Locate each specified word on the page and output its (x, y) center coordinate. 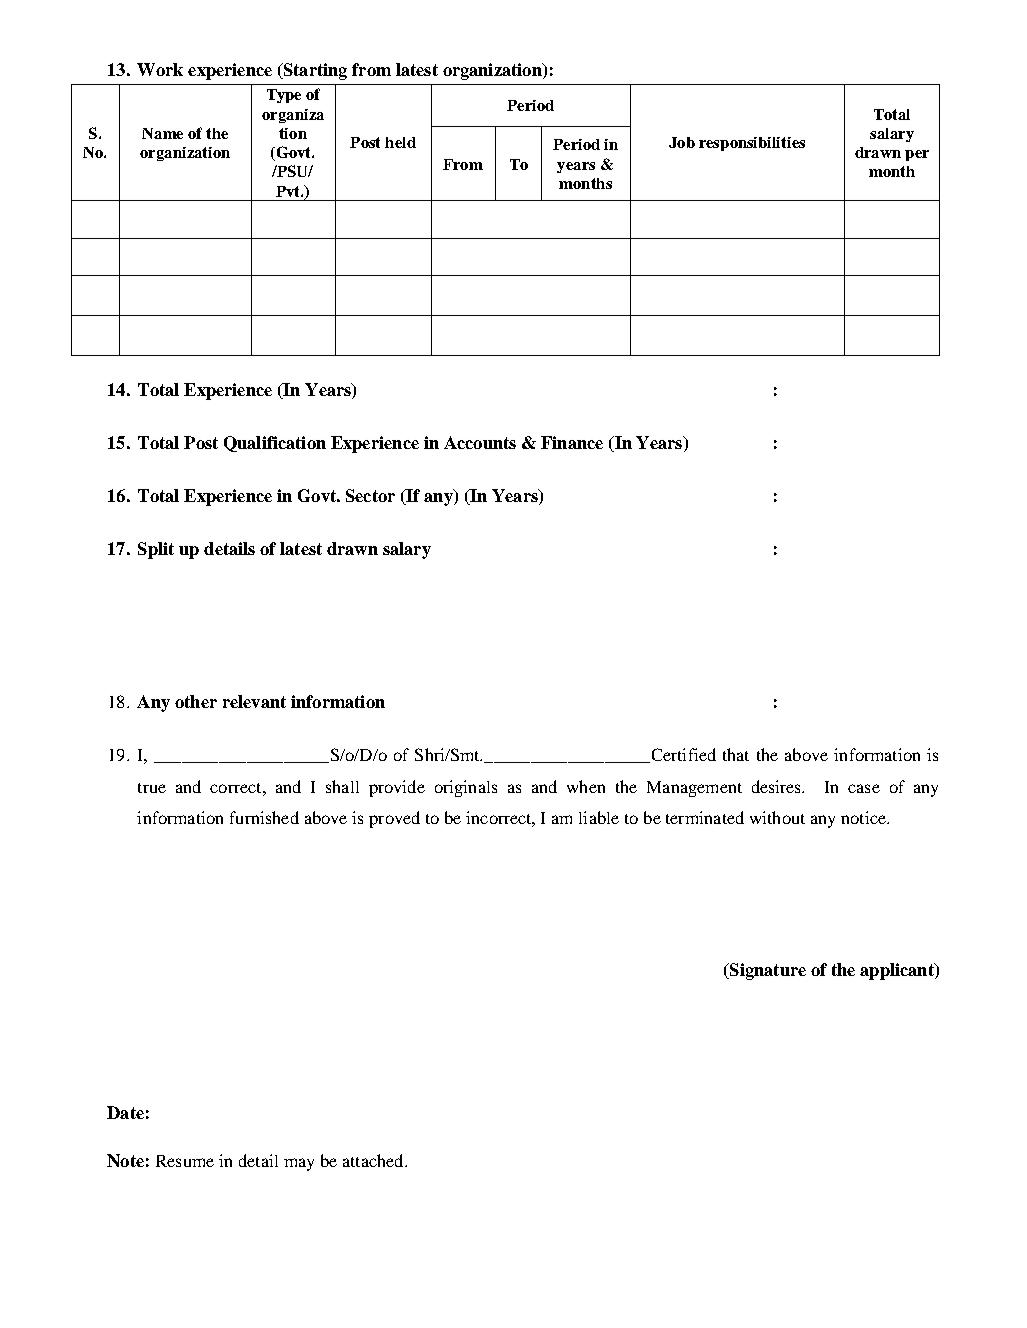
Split (156, 550)
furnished (264, 817)
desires (778, 786)
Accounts (480, 442)
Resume (185, 1161)
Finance (572, 442)
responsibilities (752, 144)
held (400, 142)
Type (284, 96)
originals (466, 788)
